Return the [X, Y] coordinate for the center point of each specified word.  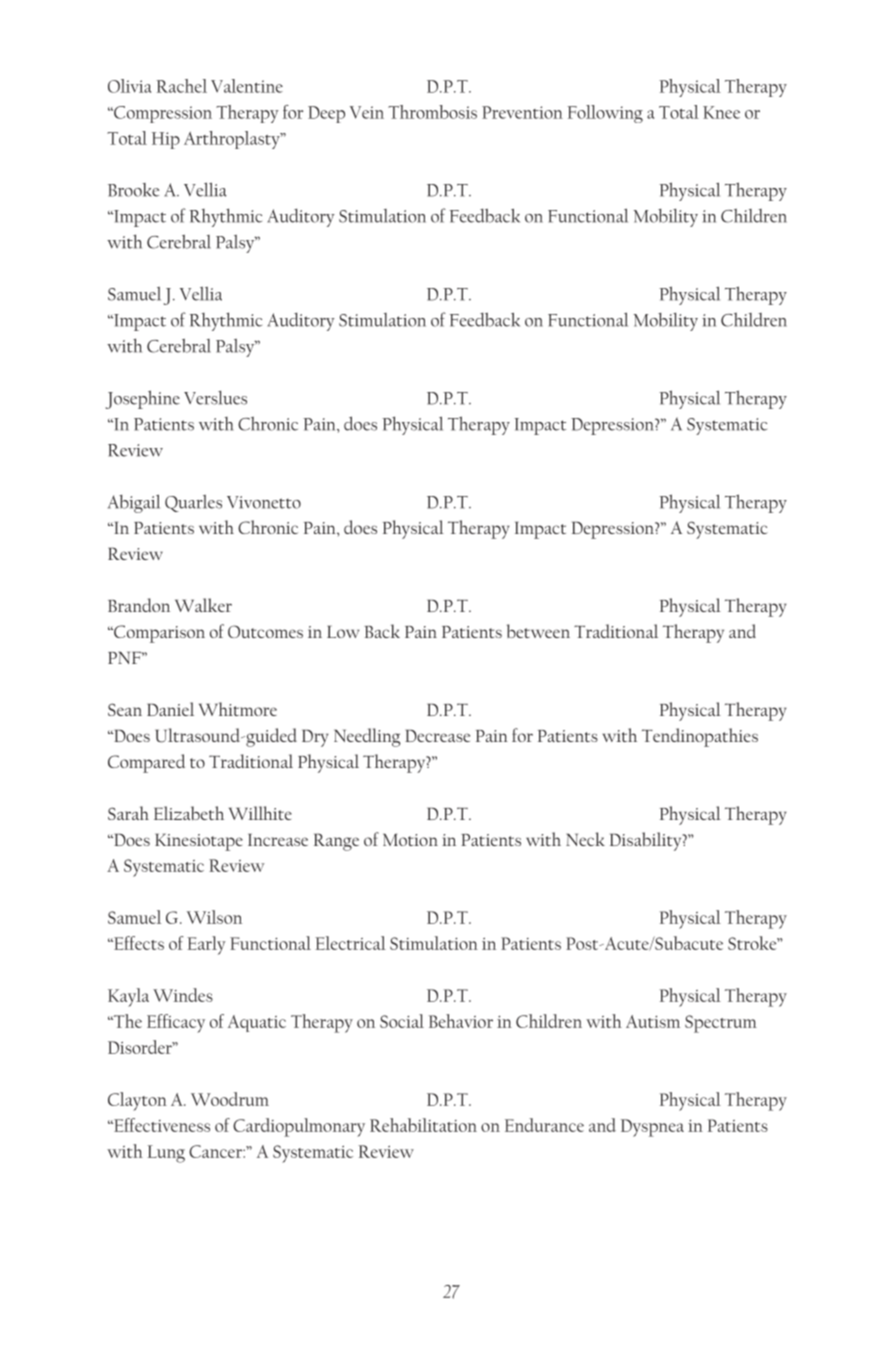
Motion [410, 839]
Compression [162, 114]
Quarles [193, 503]
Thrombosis [432, 112]
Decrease [437, 735]
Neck [585, 839]
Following [605, 114]
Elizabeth [189, 813]
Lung [166, 1154]
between [538, 631]
